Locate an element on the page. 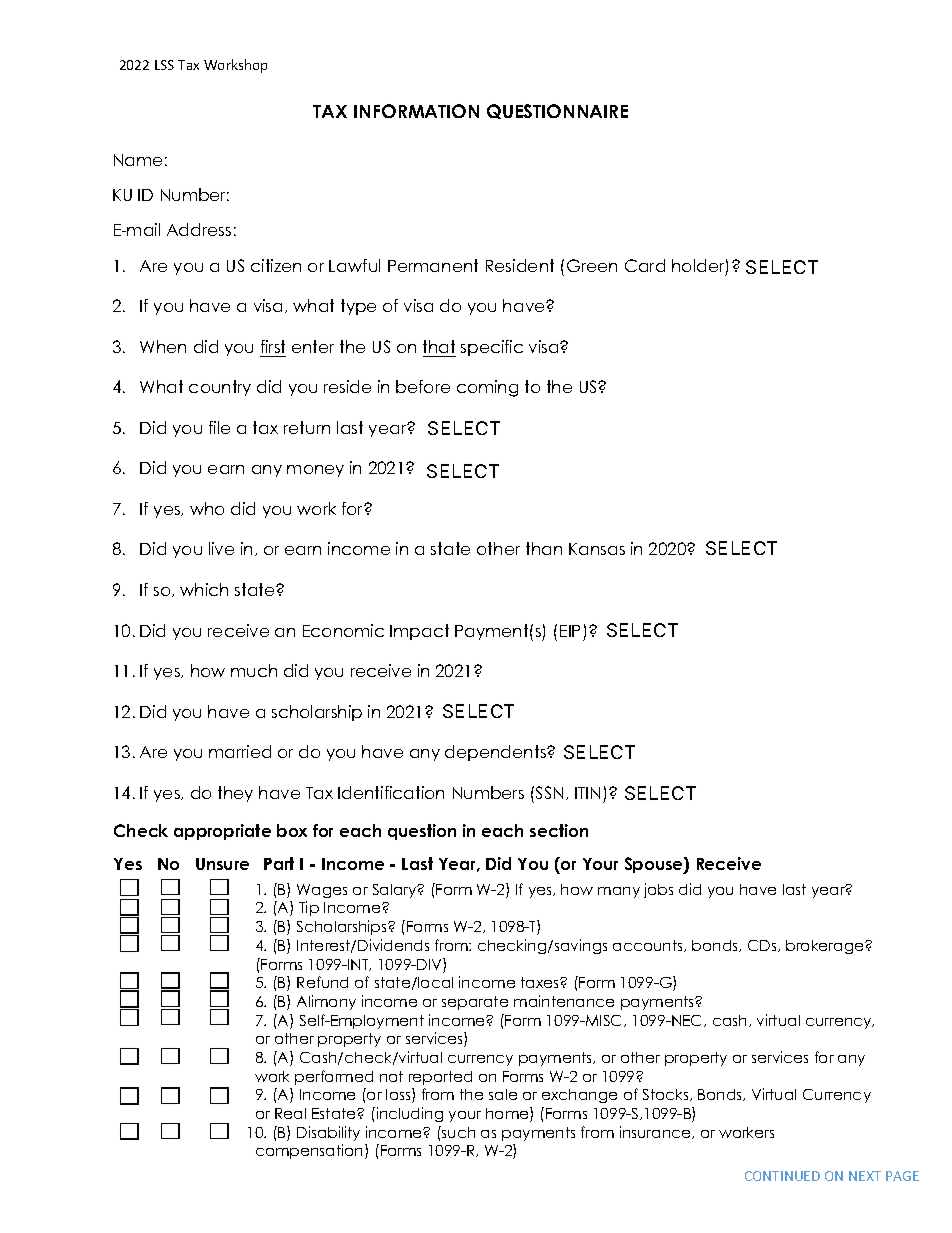 Image resolution: width=952 pixels, height=1233 pixels. jobs is located at coordinates (658, 890).
